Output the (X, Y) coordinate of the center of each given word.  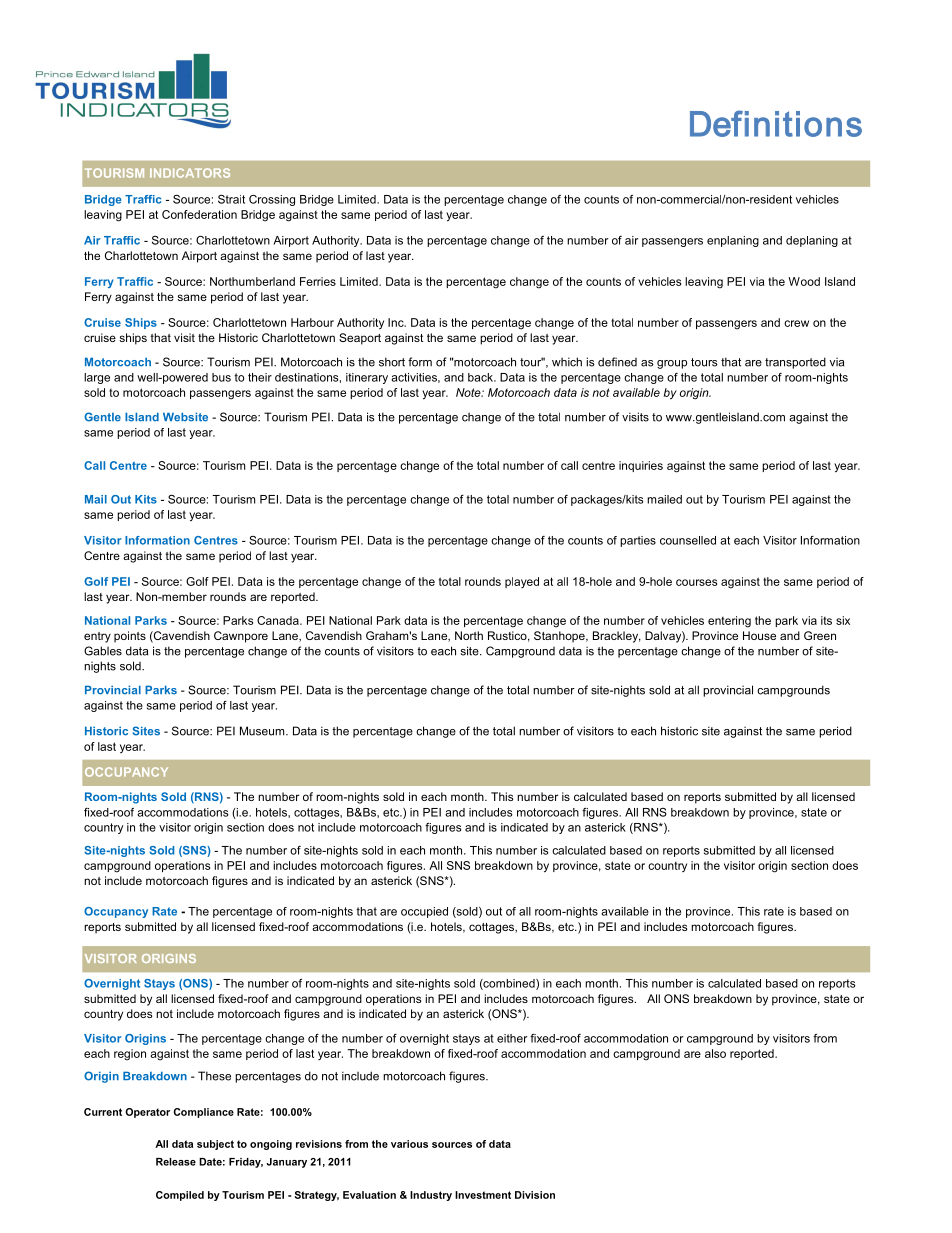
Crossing (272, 200)
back (481, 377)
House (759, 635)
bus (221, 377)
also (715, 1053)
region (130, 1055)
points (130, 637)
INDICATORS (190, 173)
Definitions (776, 123)
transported (795, 363)
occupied (424, 912)
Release (176, 1162)
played (522, 582)
